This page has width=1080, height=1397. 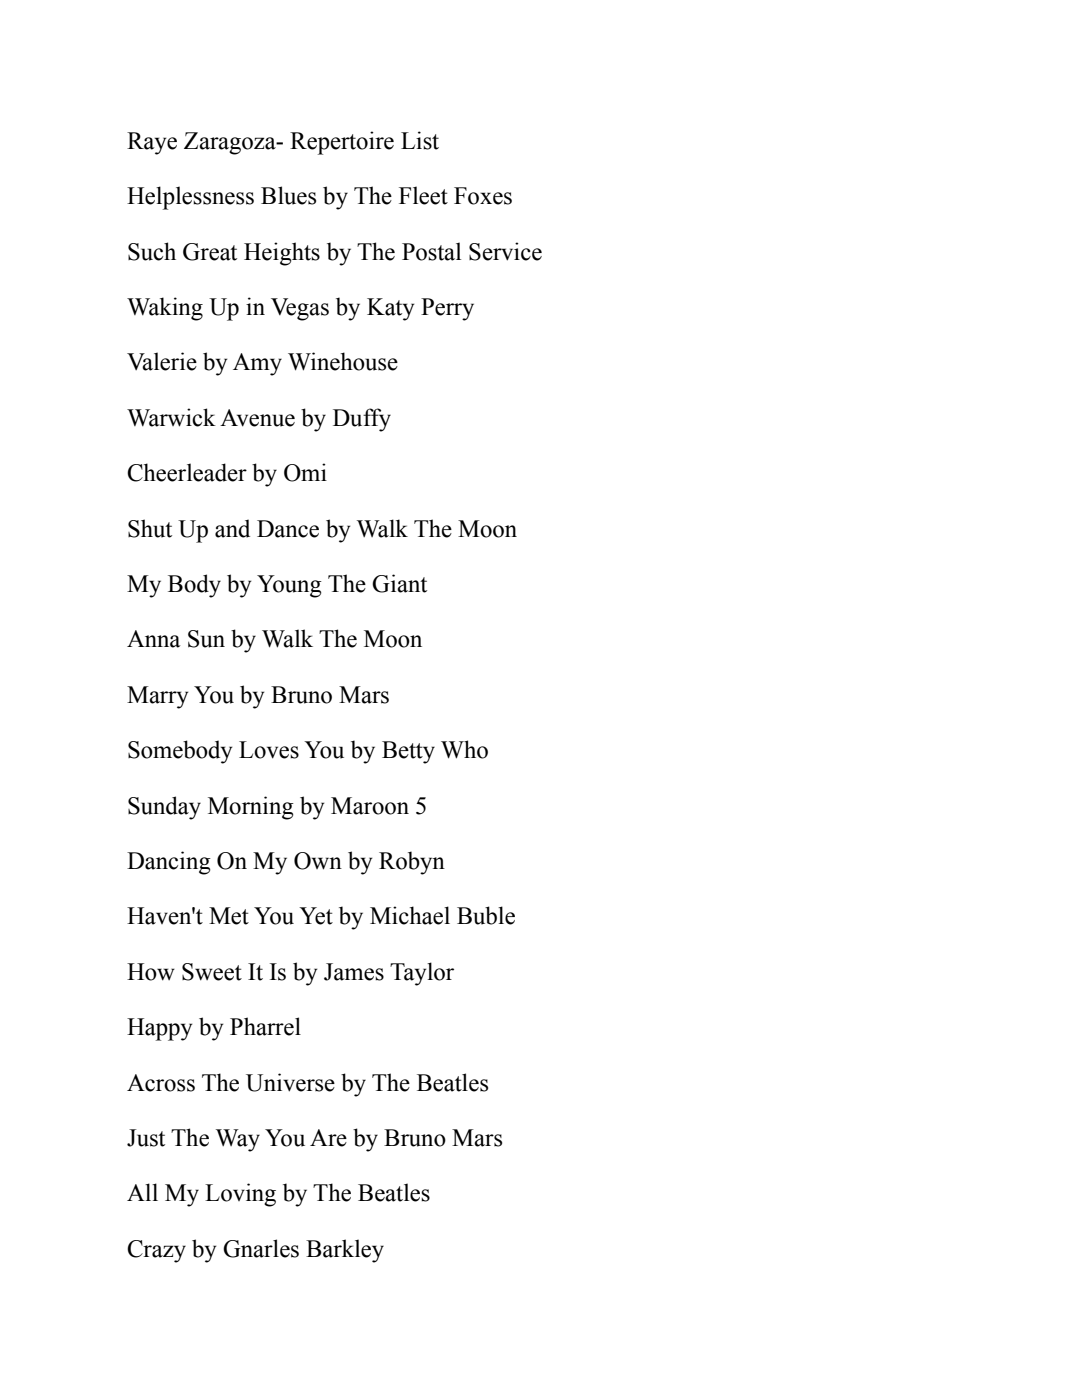 I want to click on Who, so click(x=464, y=749).
